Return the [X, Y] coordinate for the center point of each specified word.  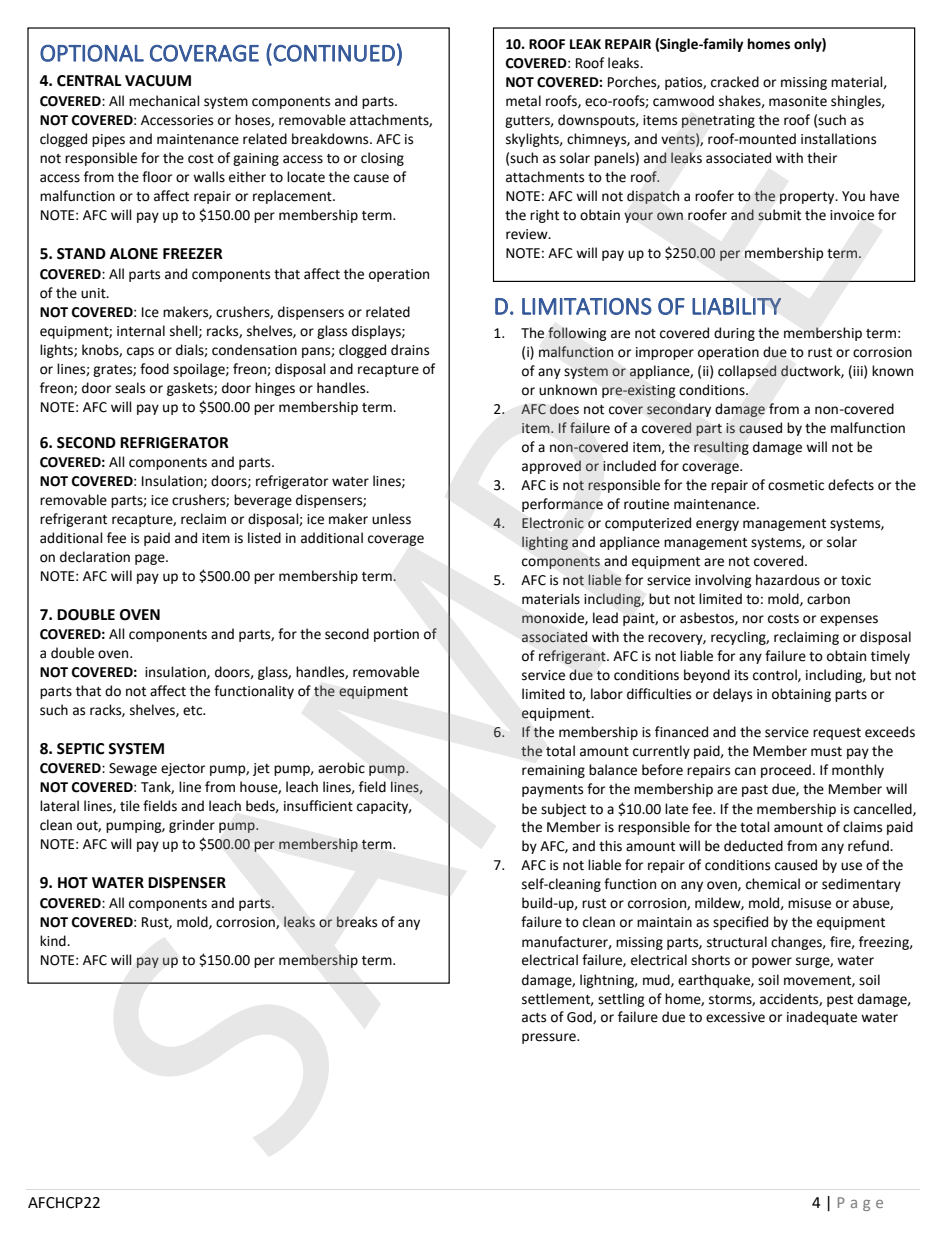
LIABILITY [736, 306]
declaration [95, 557]
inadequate [822, 1018]
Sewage [133, 769]
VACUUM [158, 81]
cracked [735, 82]
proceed [786, 771]
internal [141, 331]
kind [54, 941]
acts [534, 1018]
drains [410, 350]
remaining [553, 771]
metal [523, 101]
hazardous [788, 580]
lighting [545, 543]
